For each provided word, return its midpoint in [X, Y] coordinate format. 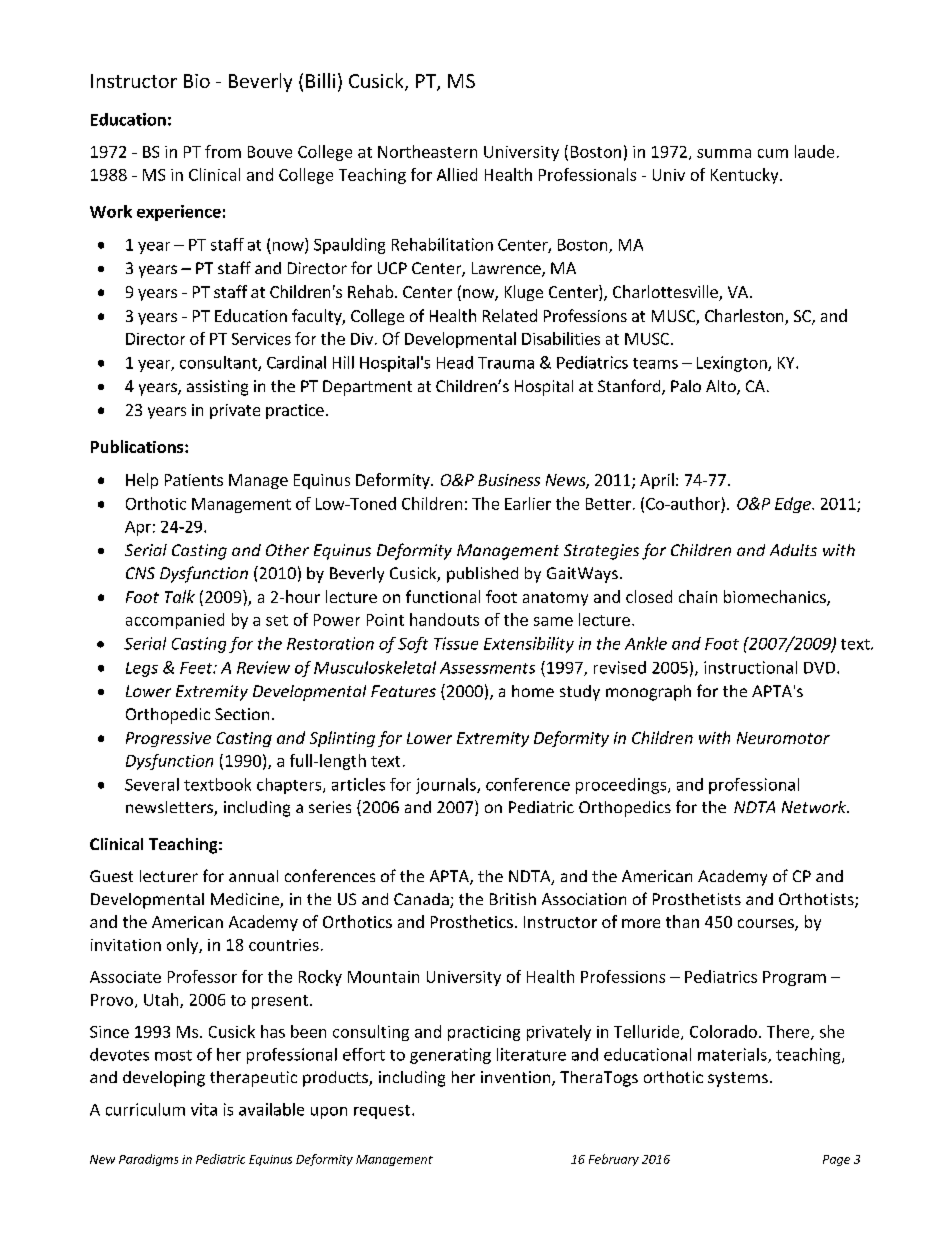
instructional [750, 667]
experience [179, 213]
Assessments [487, 668]
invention [517, 1078]
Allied [457, 174]
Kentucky [746, 176]
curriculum [145, 1109]
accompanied [175, 621]
